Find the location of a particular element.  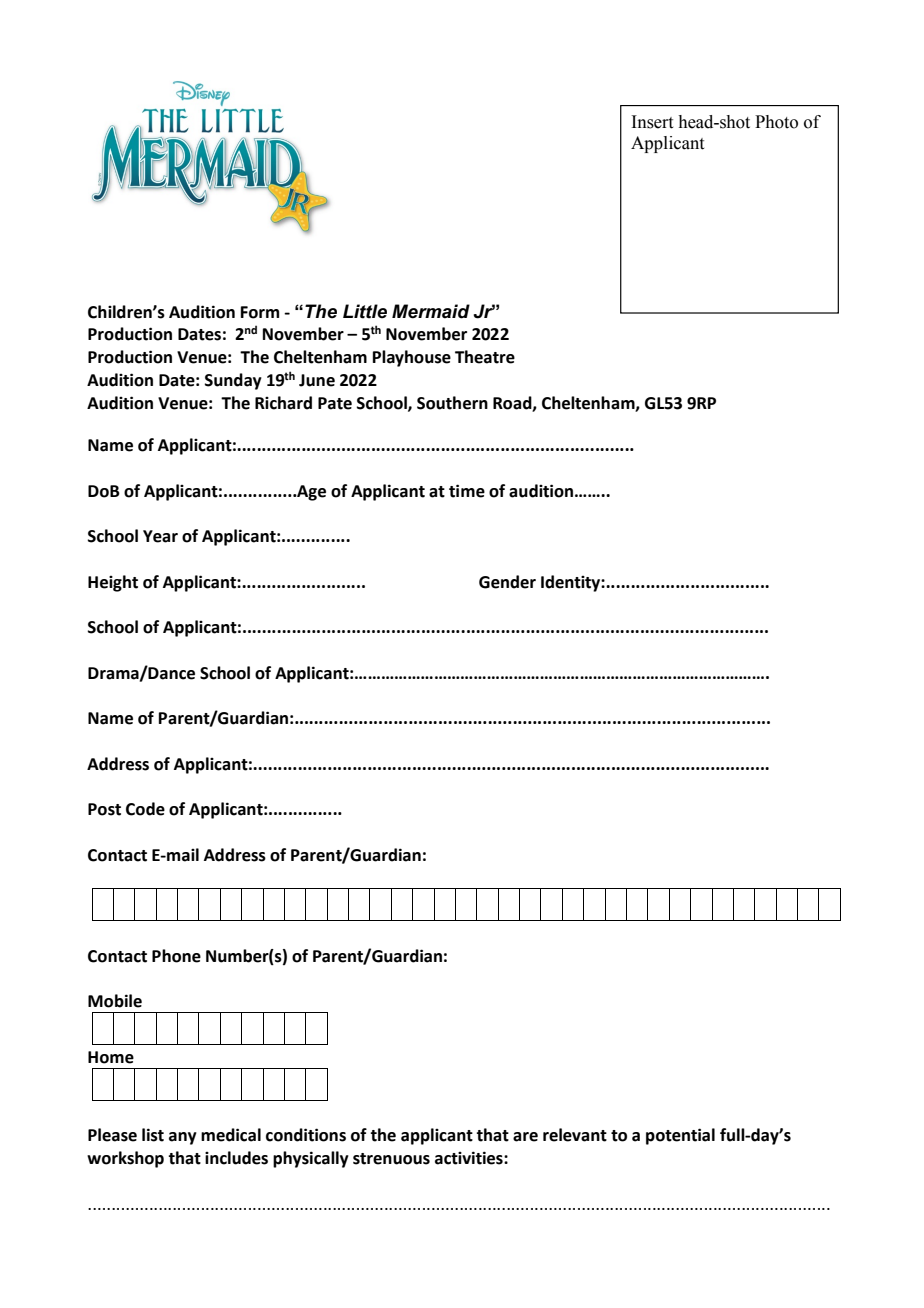

time is located at coordinates (467, 491).
